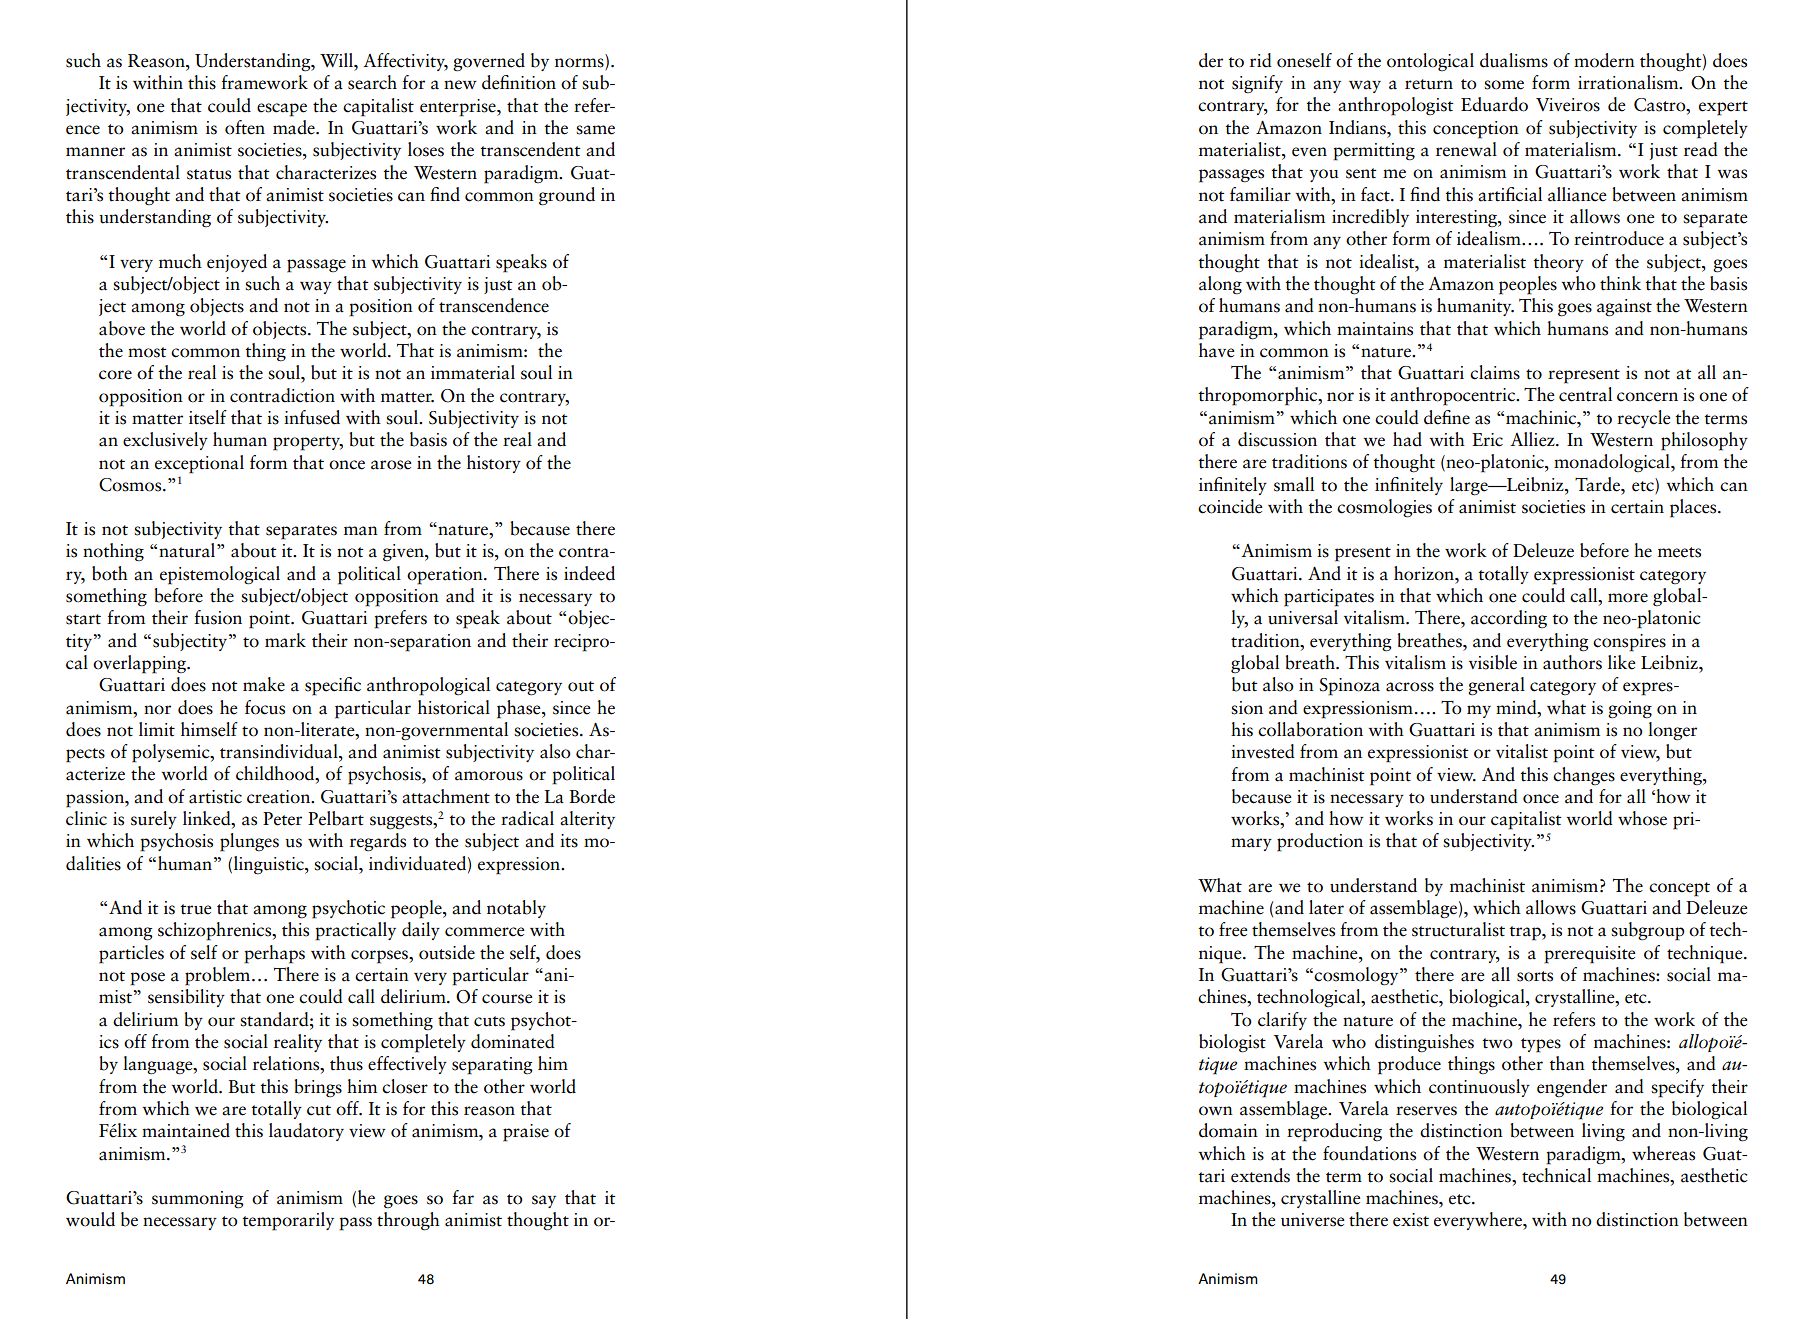 The image size is (1814, 1319). What do you see at coordinates (1494, 104) in the screenshot?
I see `Eduardo` at bounding box center [1494, 104].
